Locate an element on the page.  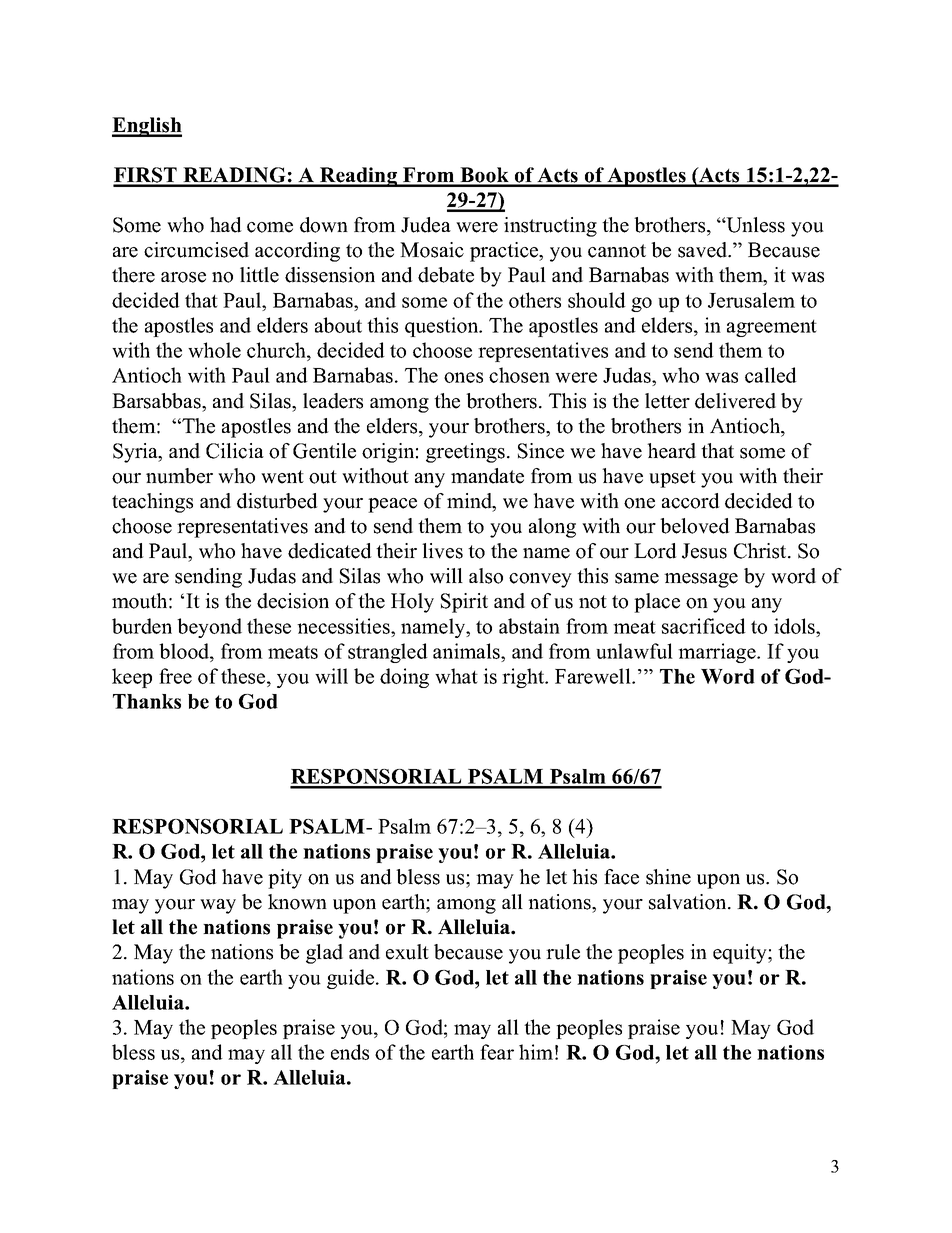
ends is located at coordinates (350, 1052).
